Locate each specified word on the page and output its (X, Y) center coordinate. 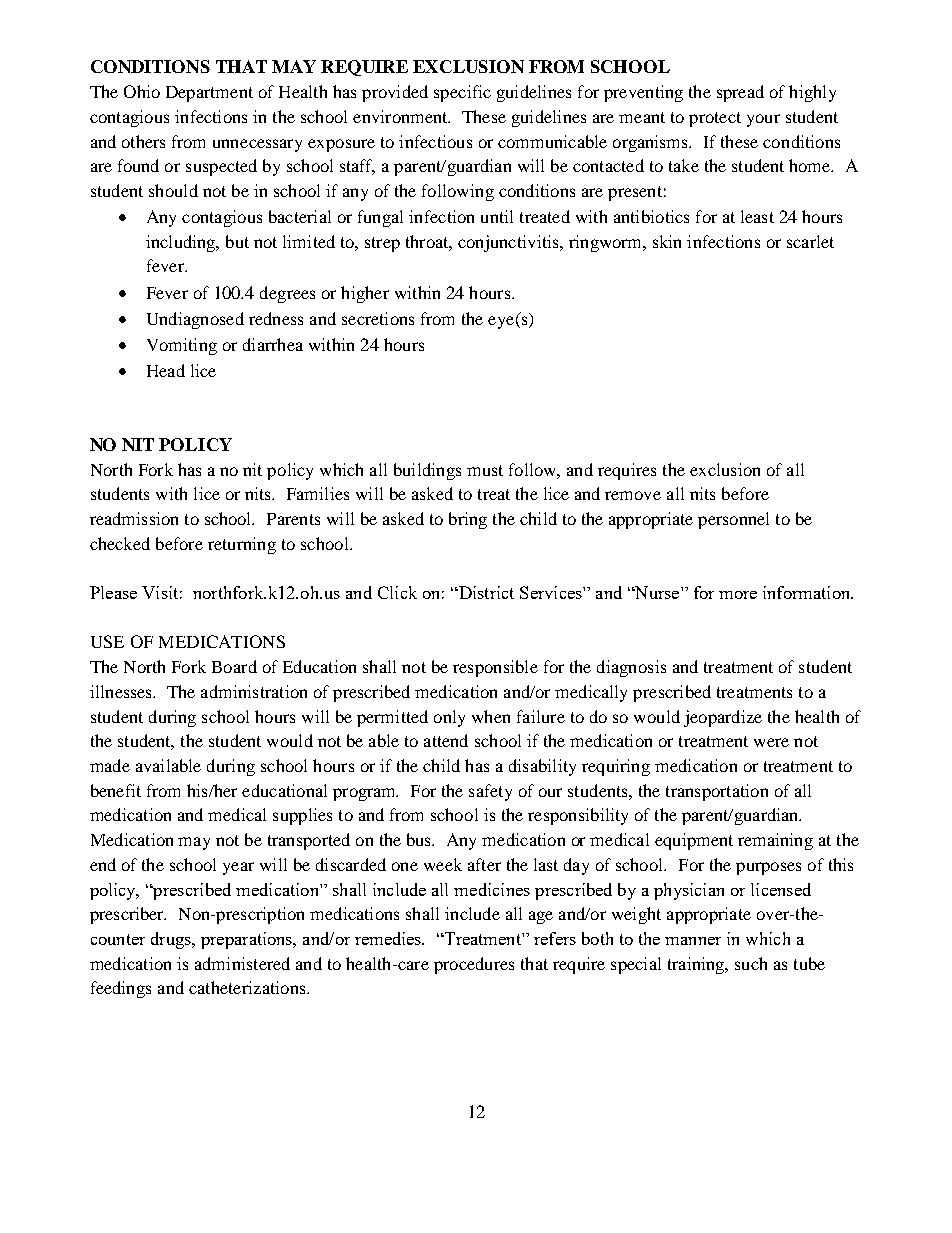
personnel (733, 520)
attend (446, 740)
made (110, 765)
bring (468, 520)
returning (242, 545)
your (763, 120)
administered (242, 963)
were (771, 742)
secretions (378, 318)
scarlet (810, 241)
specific (462, 93)
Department (209, 94)
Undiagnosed (195, 320)
